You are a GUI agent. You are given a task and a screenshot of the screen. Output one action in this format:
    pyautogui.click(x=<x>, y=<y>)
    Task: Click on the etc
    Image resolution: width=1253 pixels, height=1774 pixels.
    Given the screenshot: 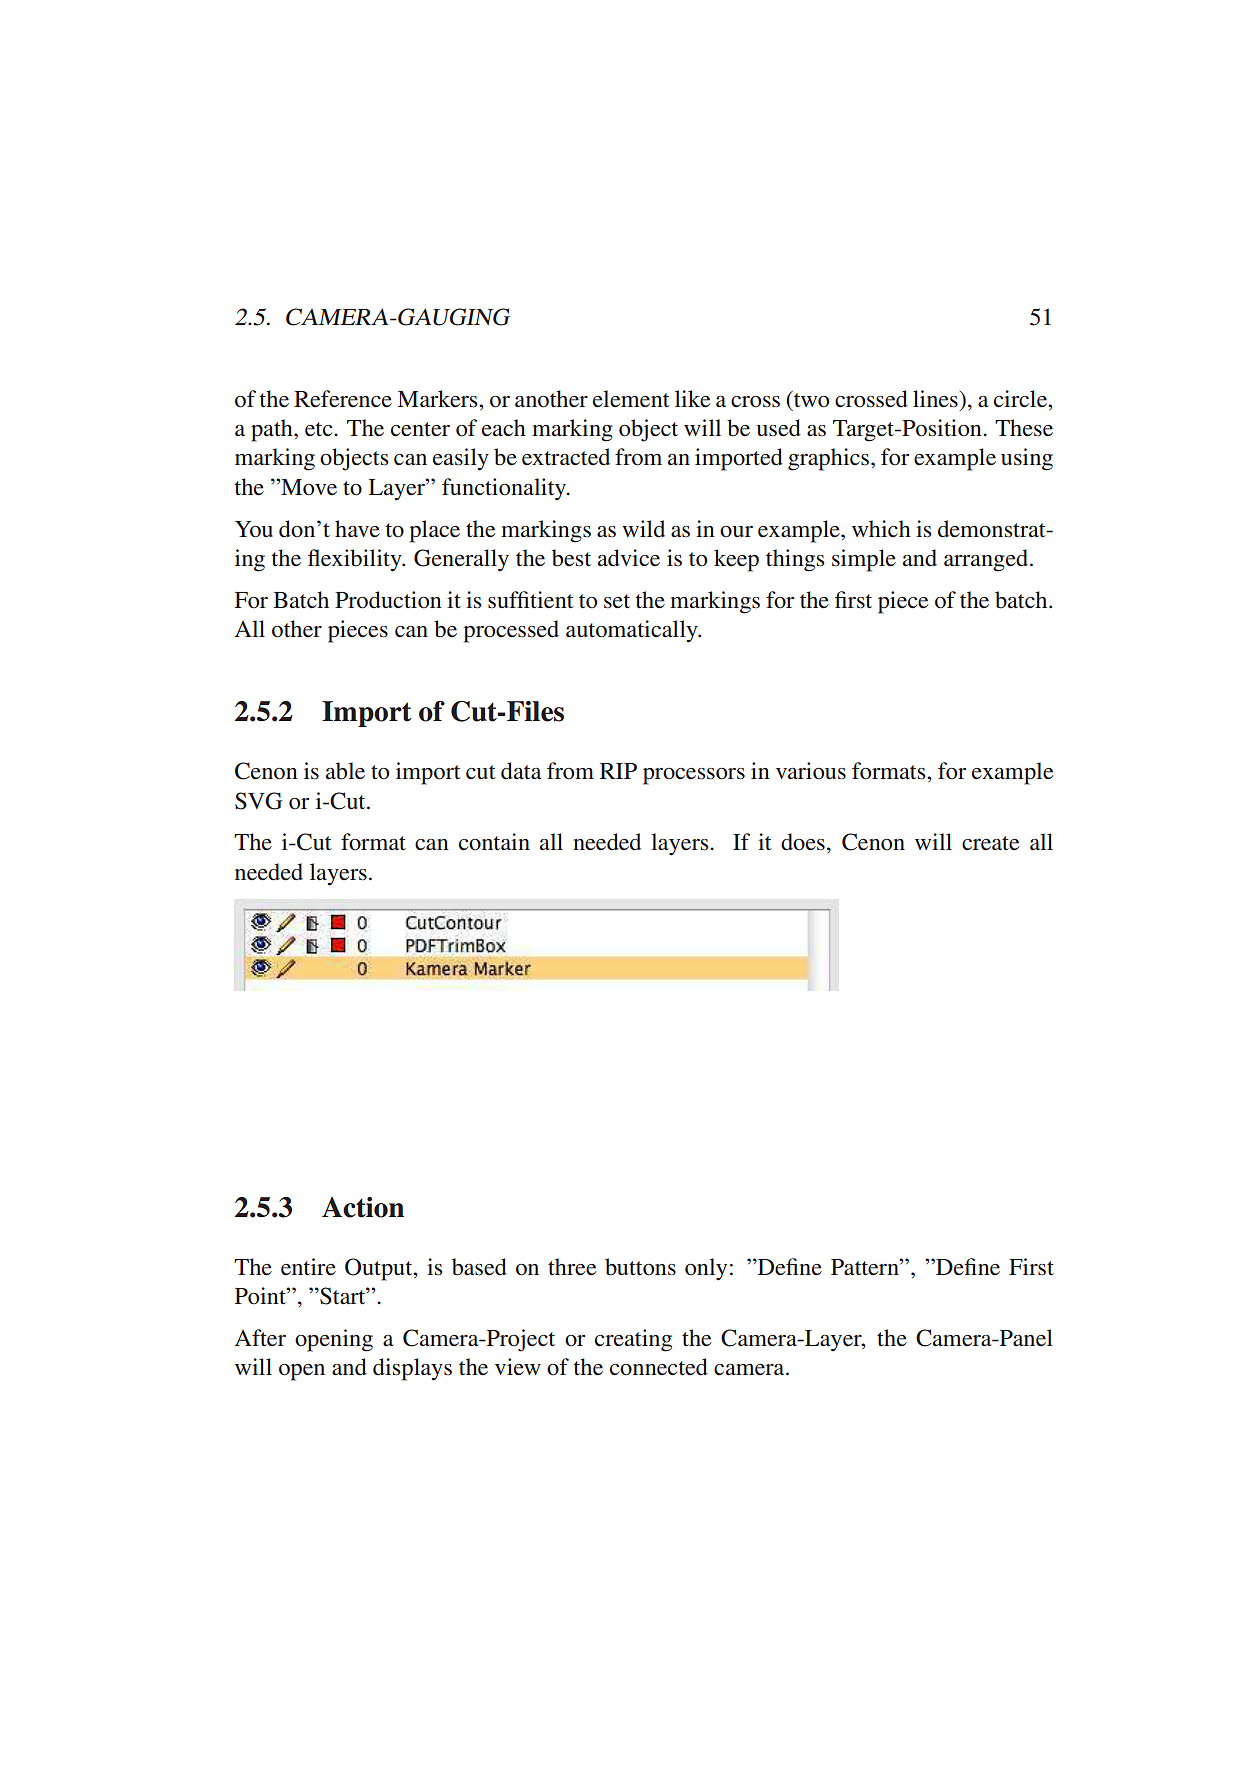 What is the action you would take?
    pyautogui.click(x=320, y=429)
